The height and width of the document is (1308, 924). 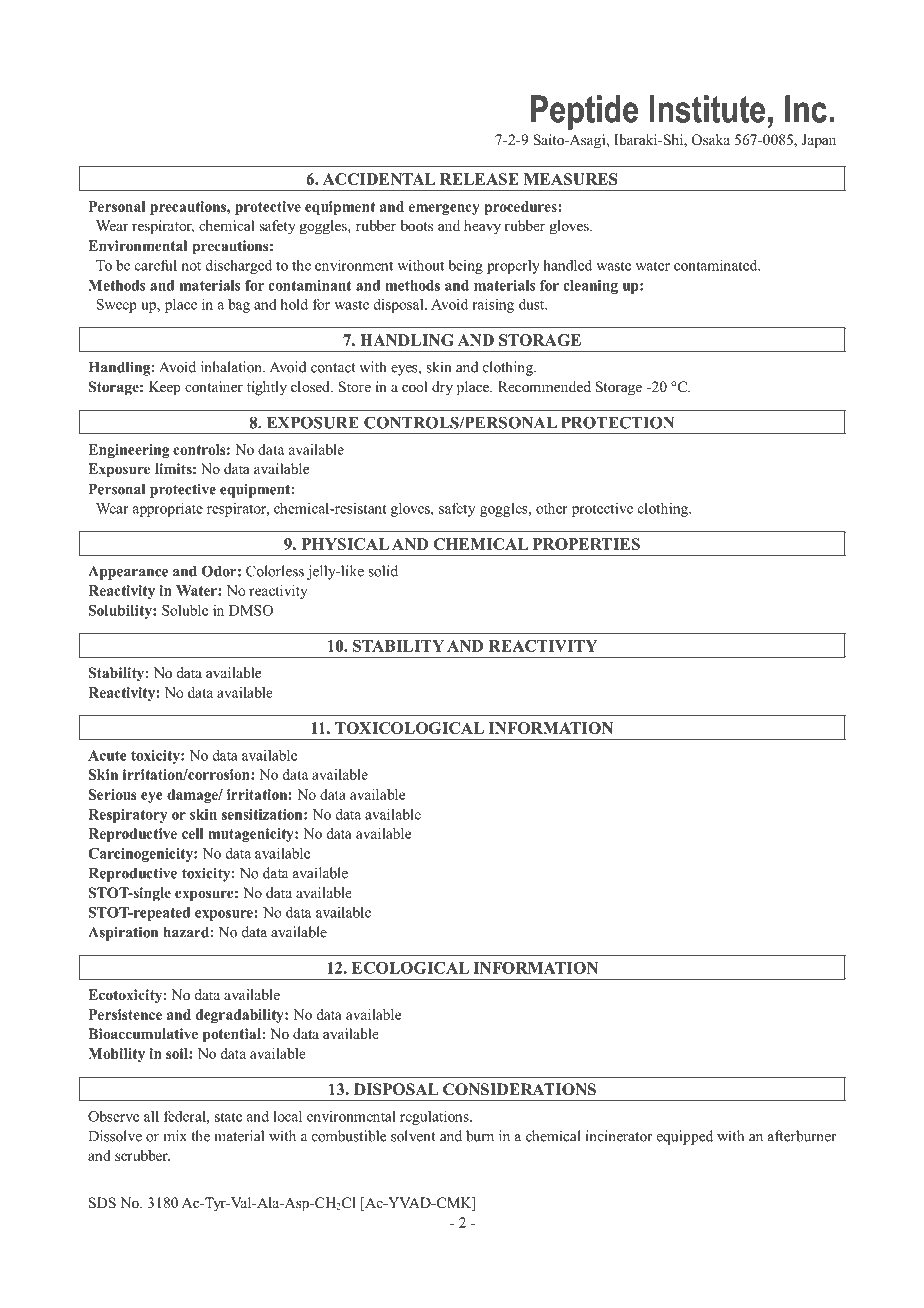 I want to click on PROPERTIES, so click(x=586, y=544).
